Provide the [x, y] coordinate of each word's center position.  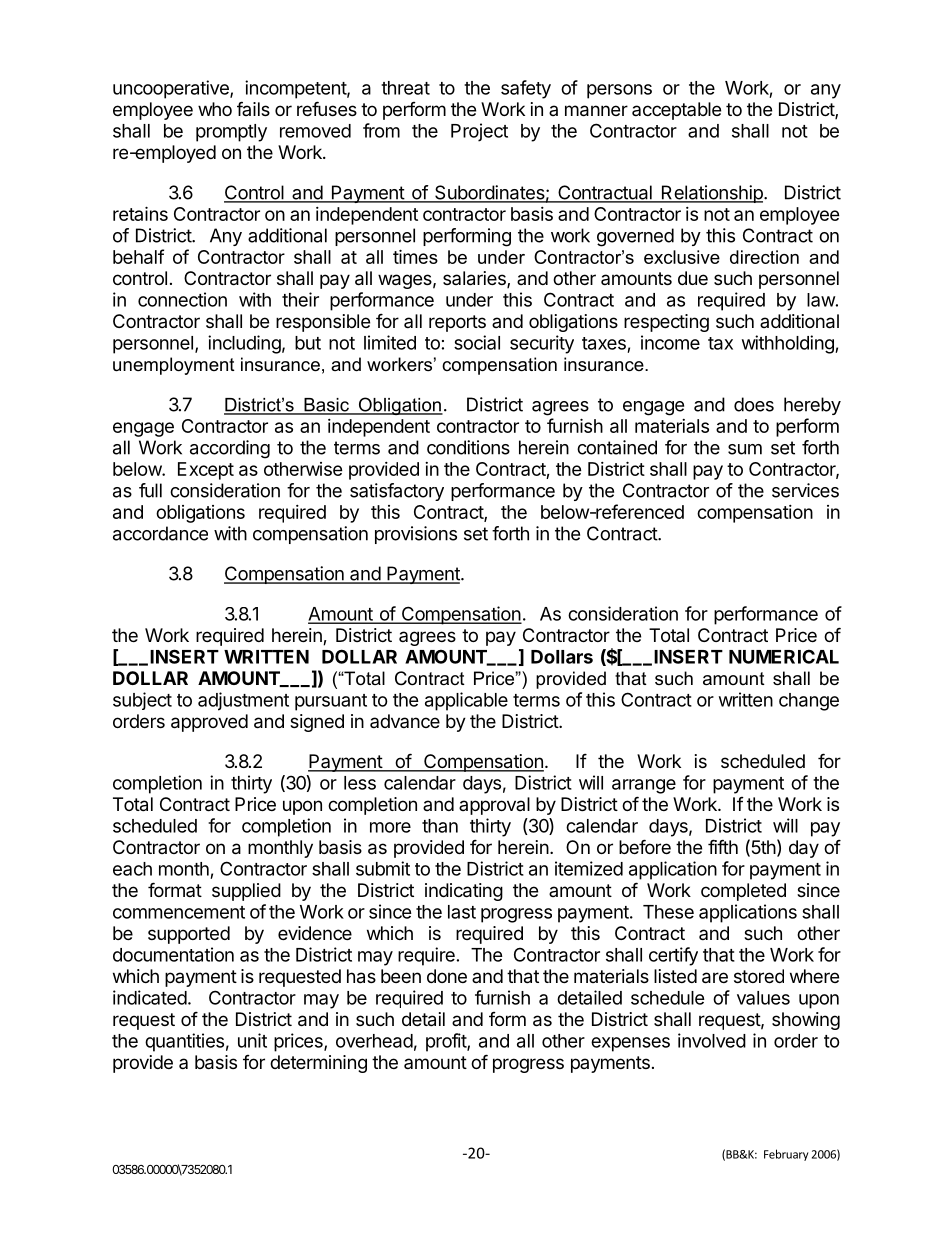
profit [447, 1042]
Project [479, 132]
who [215, 109]
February [786, 1155]
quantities [184, 1042]
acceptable [676, 111]
